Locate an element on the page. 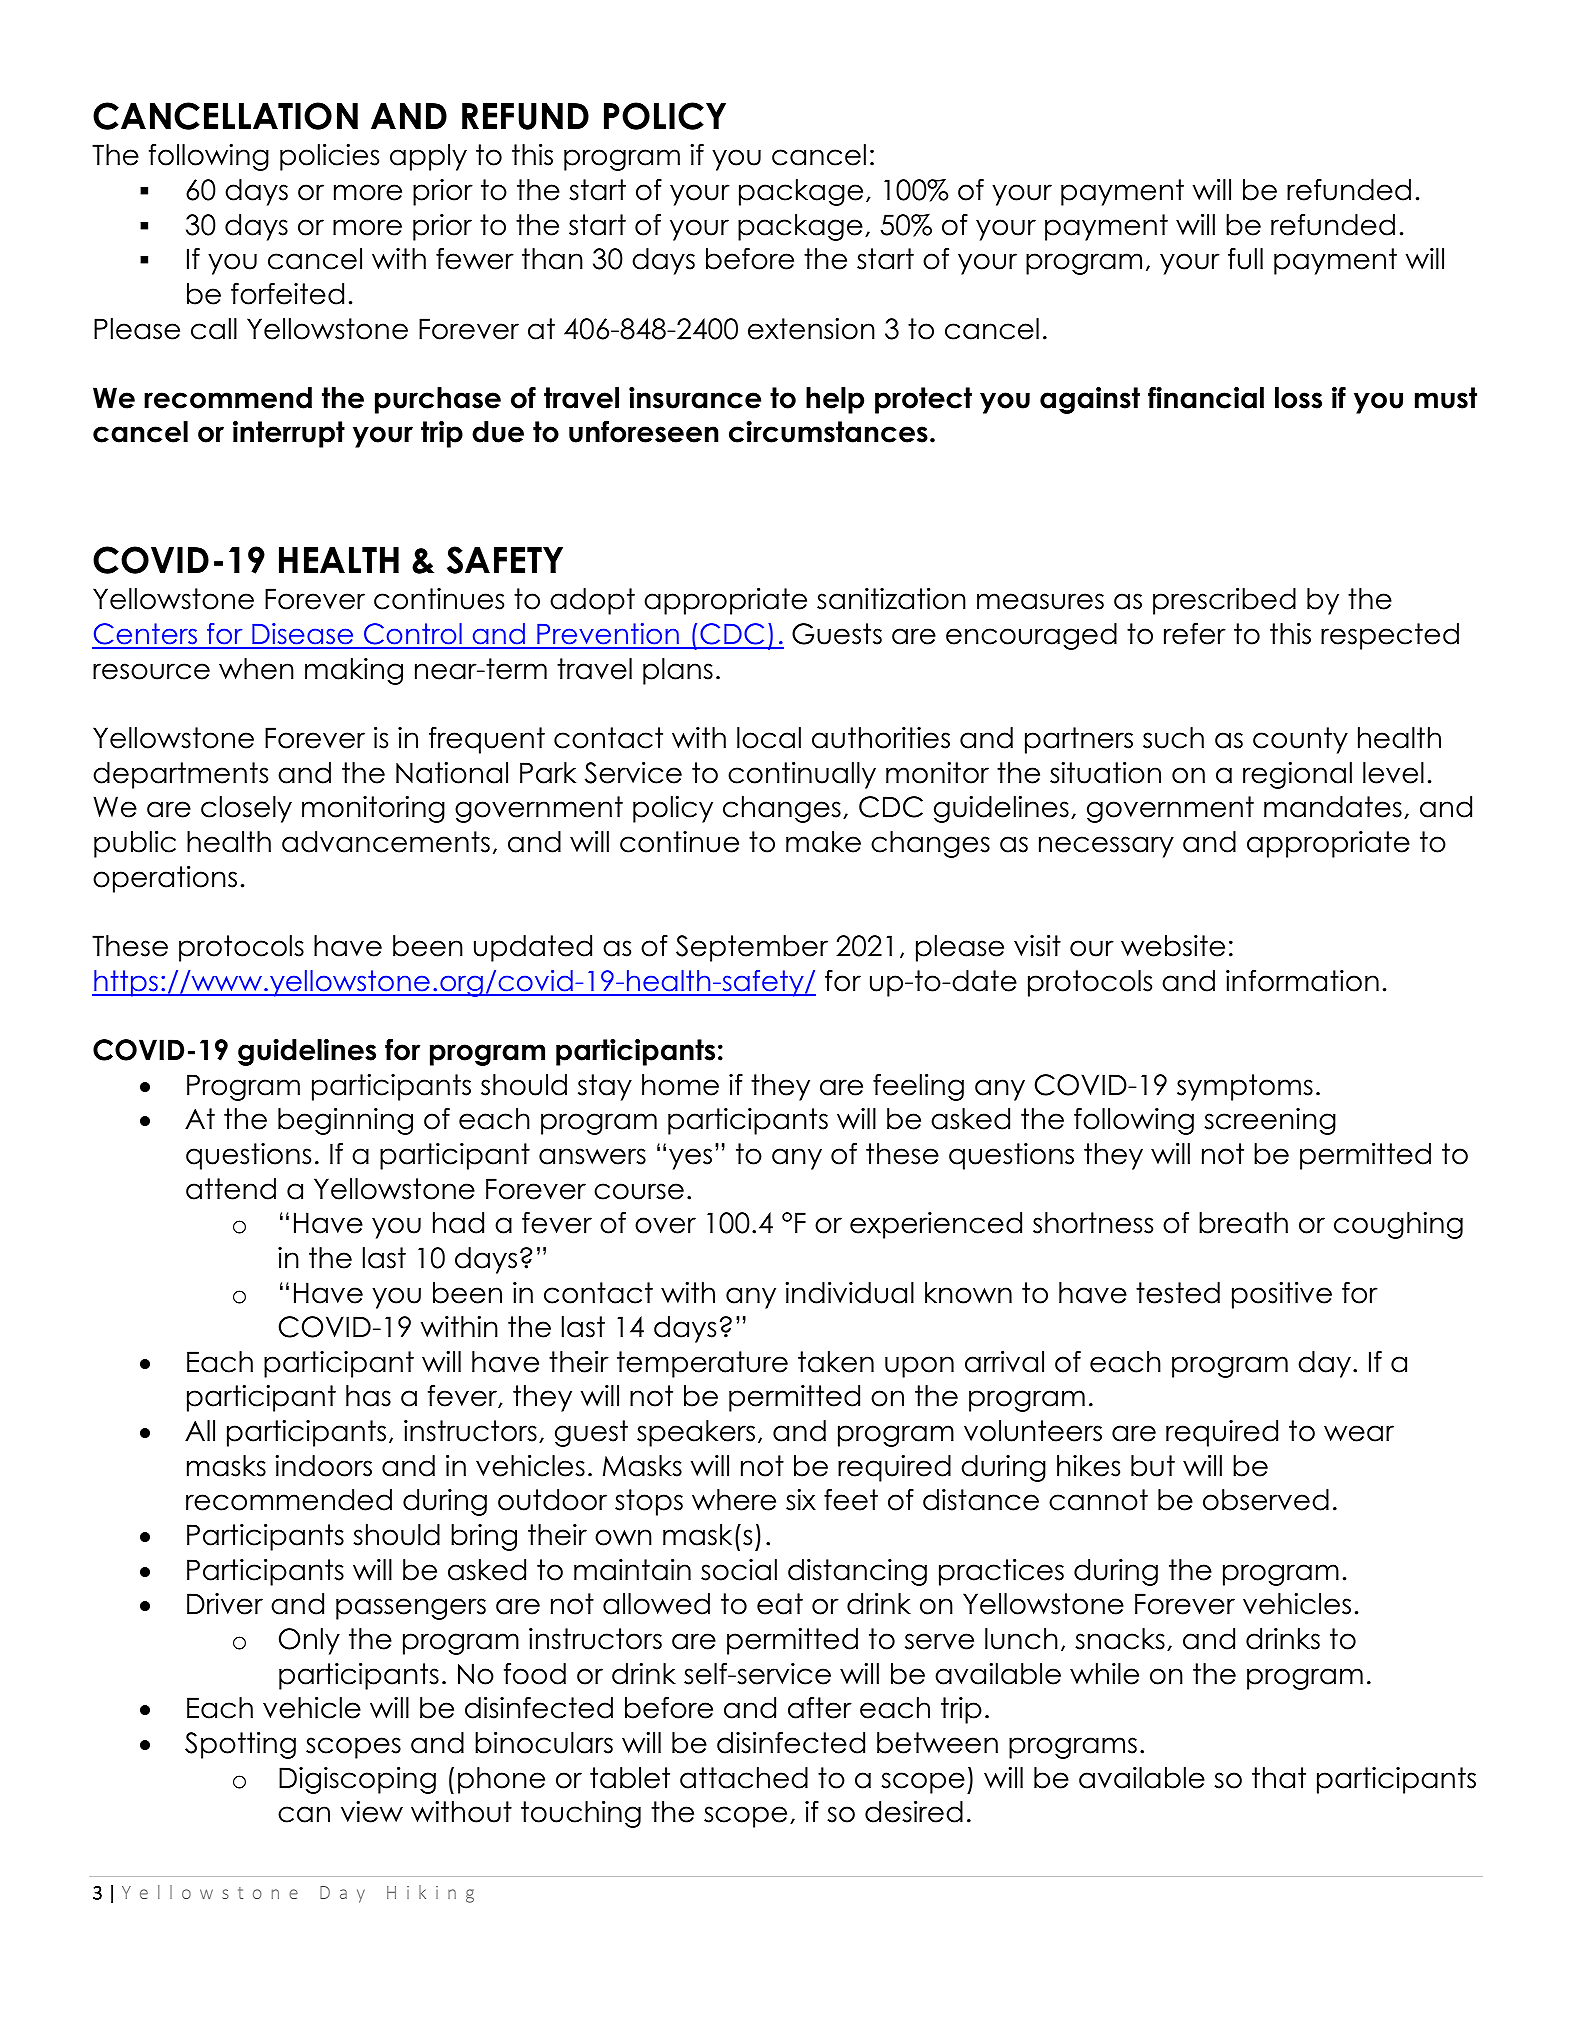 The height and width of the document is (2035, 1572). that is located at coordinates (1279, 1778).
